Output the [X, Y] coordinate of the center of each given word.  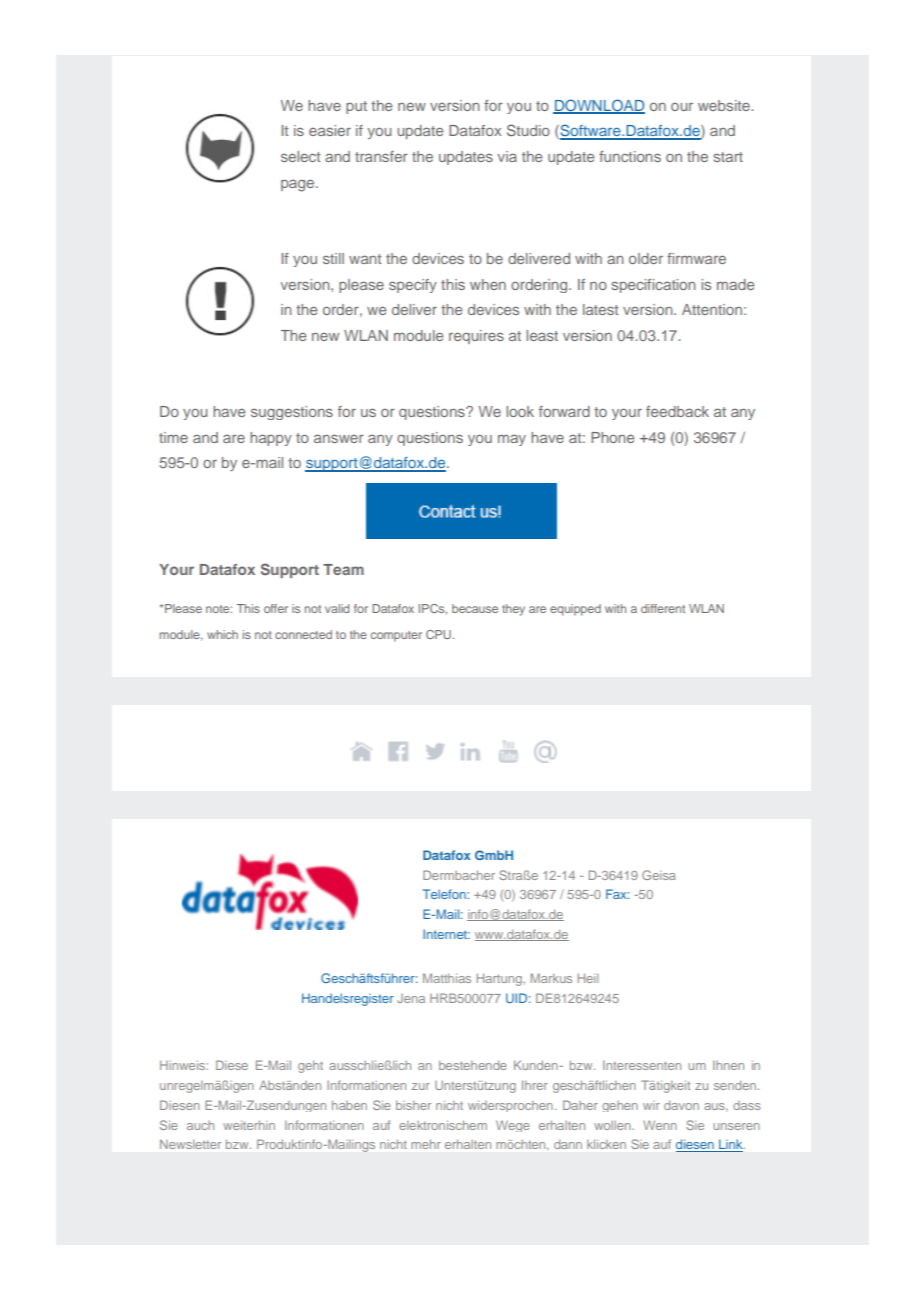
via [507, 156]
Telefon [445, 894]
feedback [677, 411]
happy [271, 439]
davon [681, 1105]
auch [200, 1125]
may [512, 440]
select [300, 156]
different [663, 608]
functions [630, 156]
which [222, 634]
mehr [426, 1144]
